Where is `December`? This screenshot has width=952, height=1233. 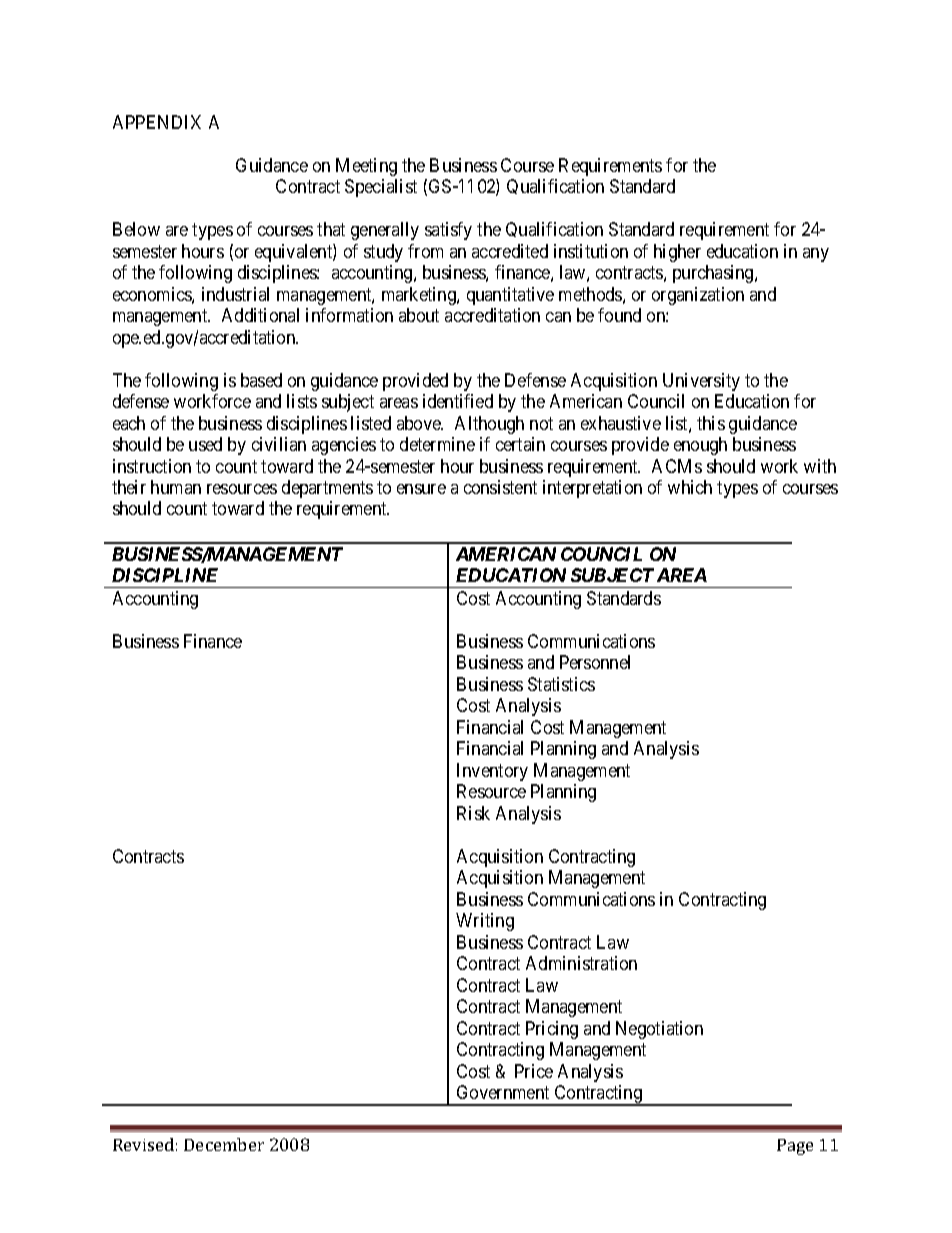
December is located at coordinates (224, 1144).
